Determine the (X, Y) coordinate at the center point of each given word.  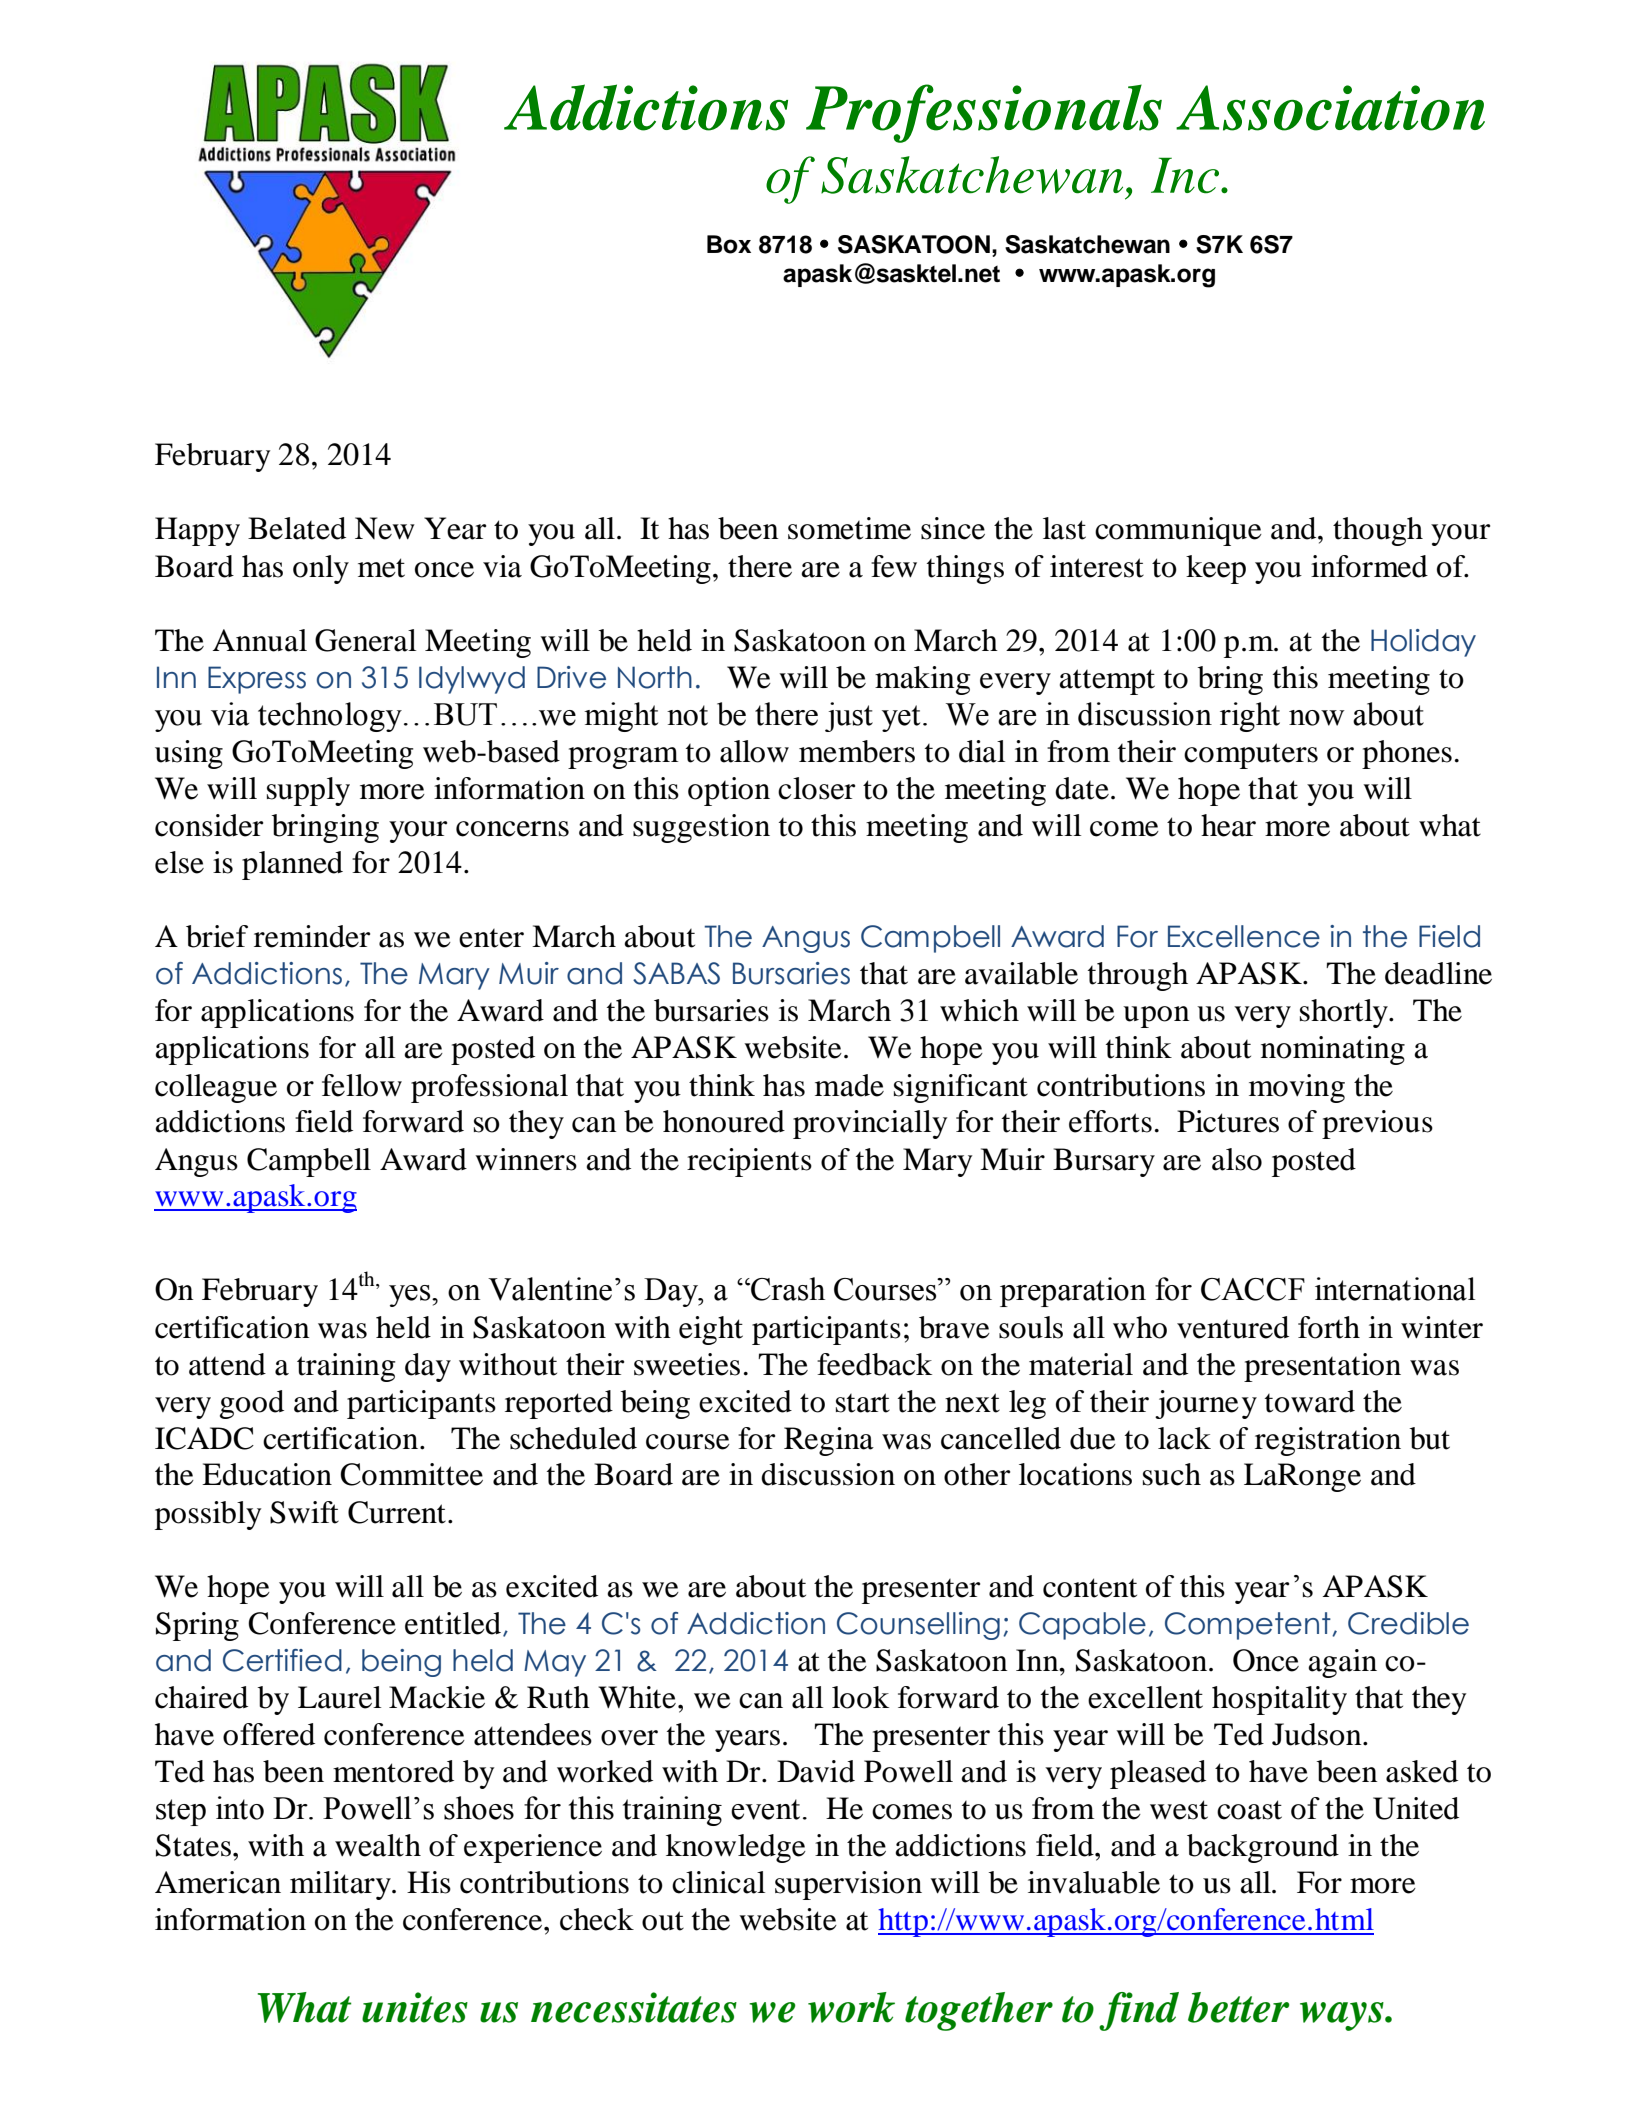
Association (1330, 108)
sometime (849, 528)
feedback (874, 1364)
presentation (1322, 1367)
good (252, 1404)
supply (308, 791)
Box (729, 244)
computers (1251, 756)
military (341, 1885)
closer (816, 788)
